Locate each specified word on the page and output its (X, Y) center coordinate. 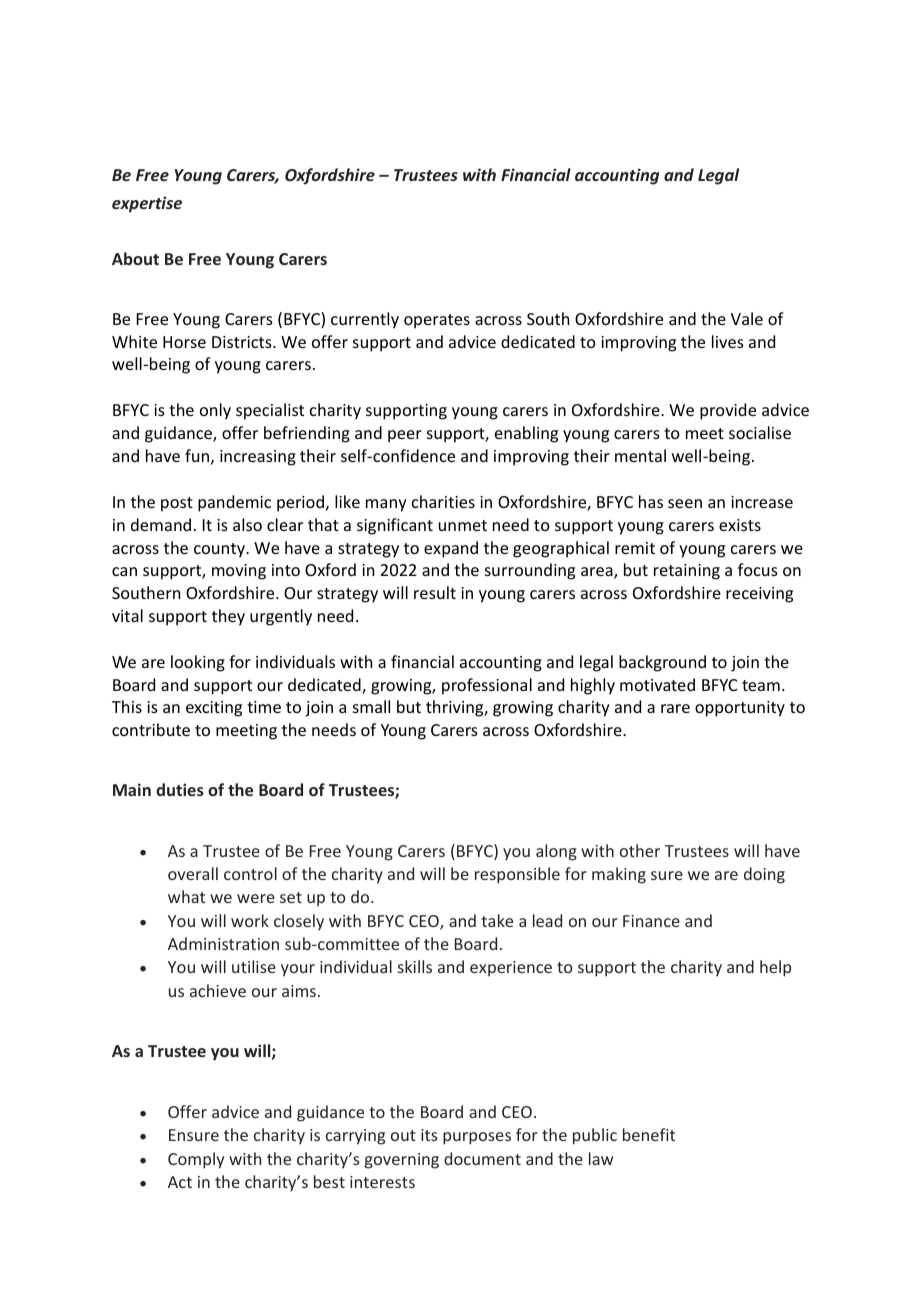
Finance (651, 921)
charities (443, 501)
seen (685, 503)
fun (197, 455)
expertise (147, 204)
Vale (747, 318)
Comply (196, 1160)
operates (437, 321)
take (497, 920)
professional (487, 686)
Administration (223, 943)
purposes (477, 1138)
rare (675, 708)
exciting (214, 709)
